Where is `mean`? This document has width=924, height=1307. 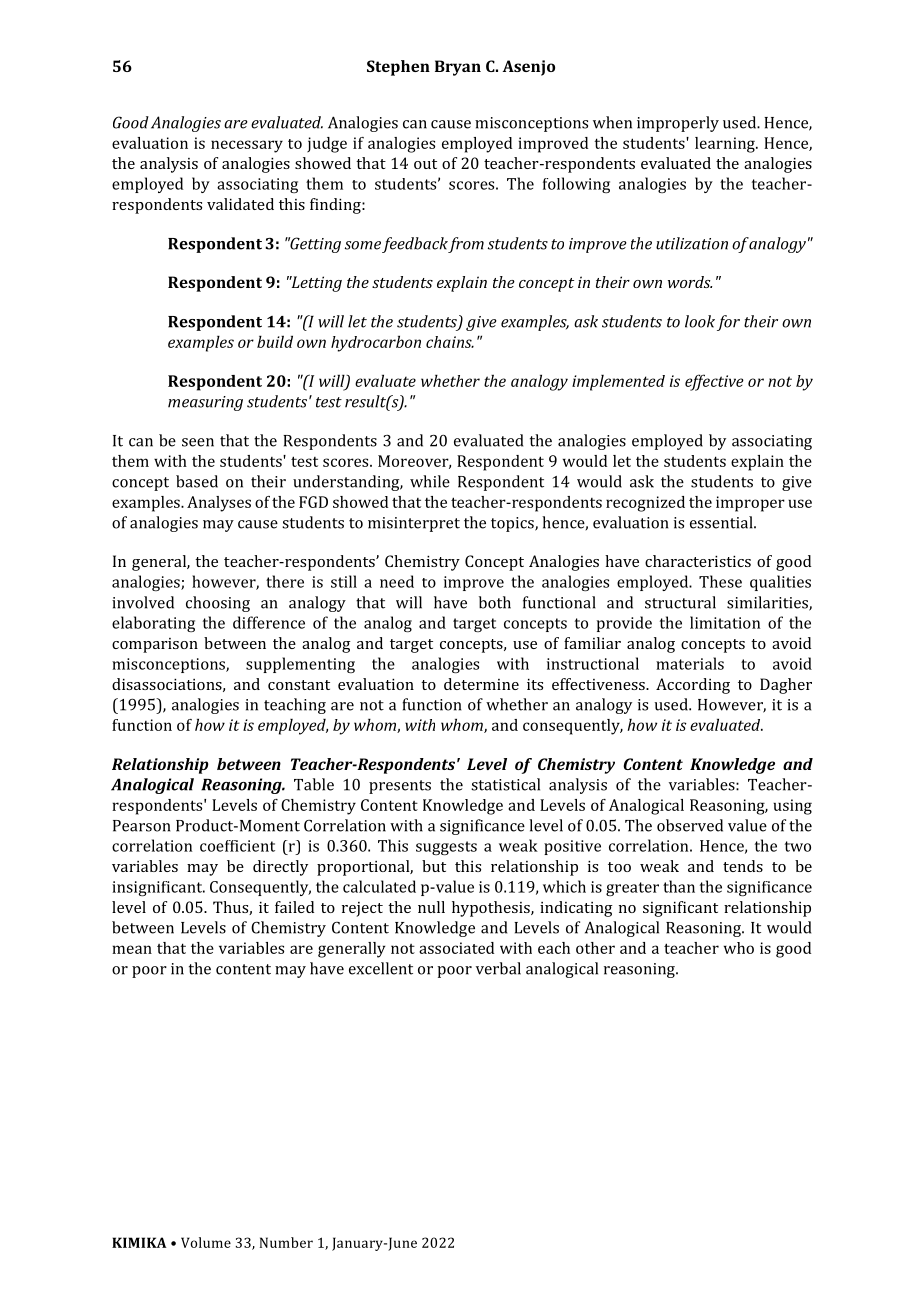
mean is located at coordinates (132, 949).
